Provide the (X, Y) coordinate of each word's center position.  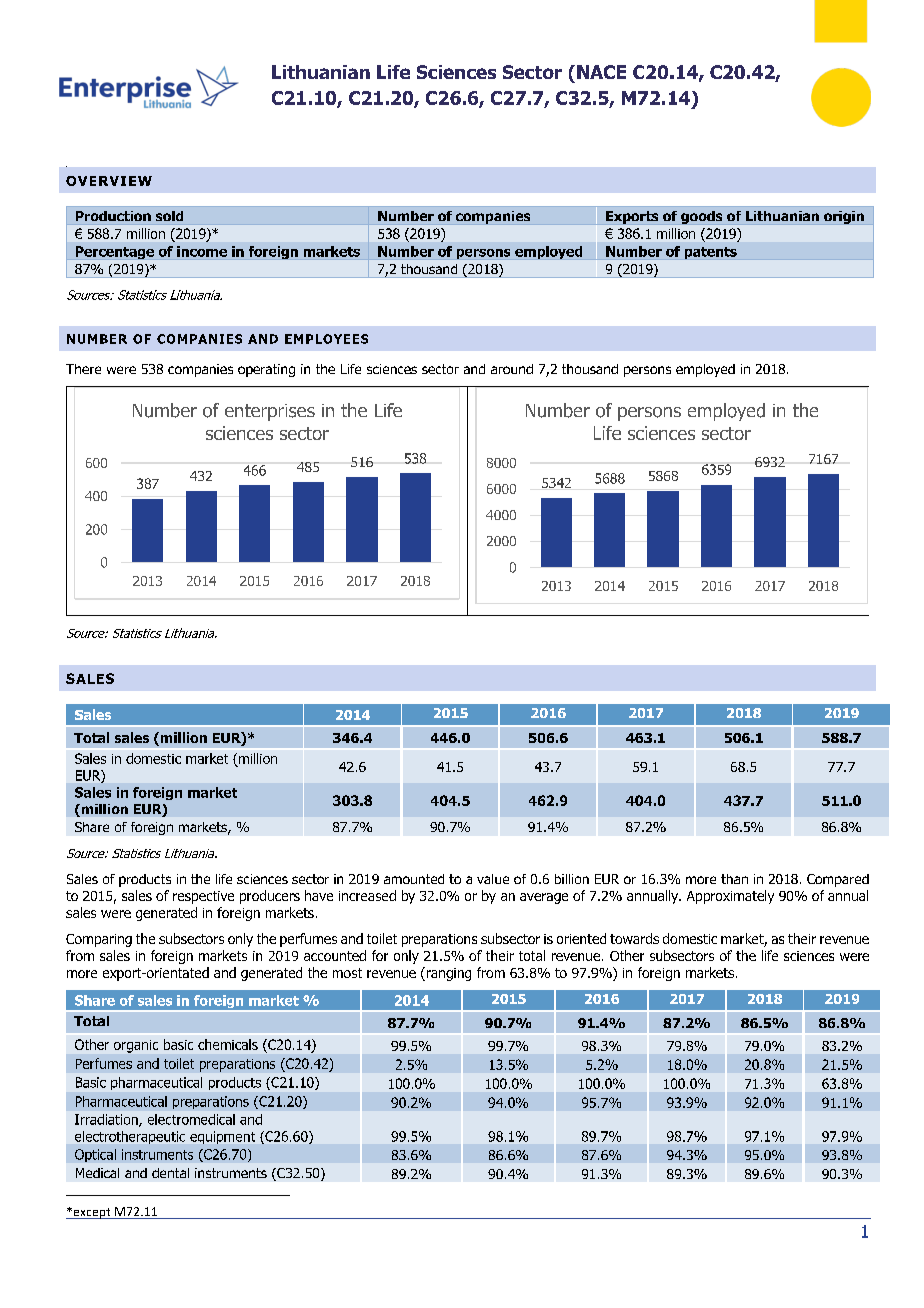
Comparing (99, 940)
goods (701, 217)
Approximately (730, 897)
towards (634, 938)
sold (169, 216)
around (512, 369)
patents (711, 253)
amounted (414, 879)
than (734, 879)
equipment (222, 1137)
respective (203, 897)
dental (170, 1173)
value (493, 879)
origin (844, 217)
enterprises (270, 412)
